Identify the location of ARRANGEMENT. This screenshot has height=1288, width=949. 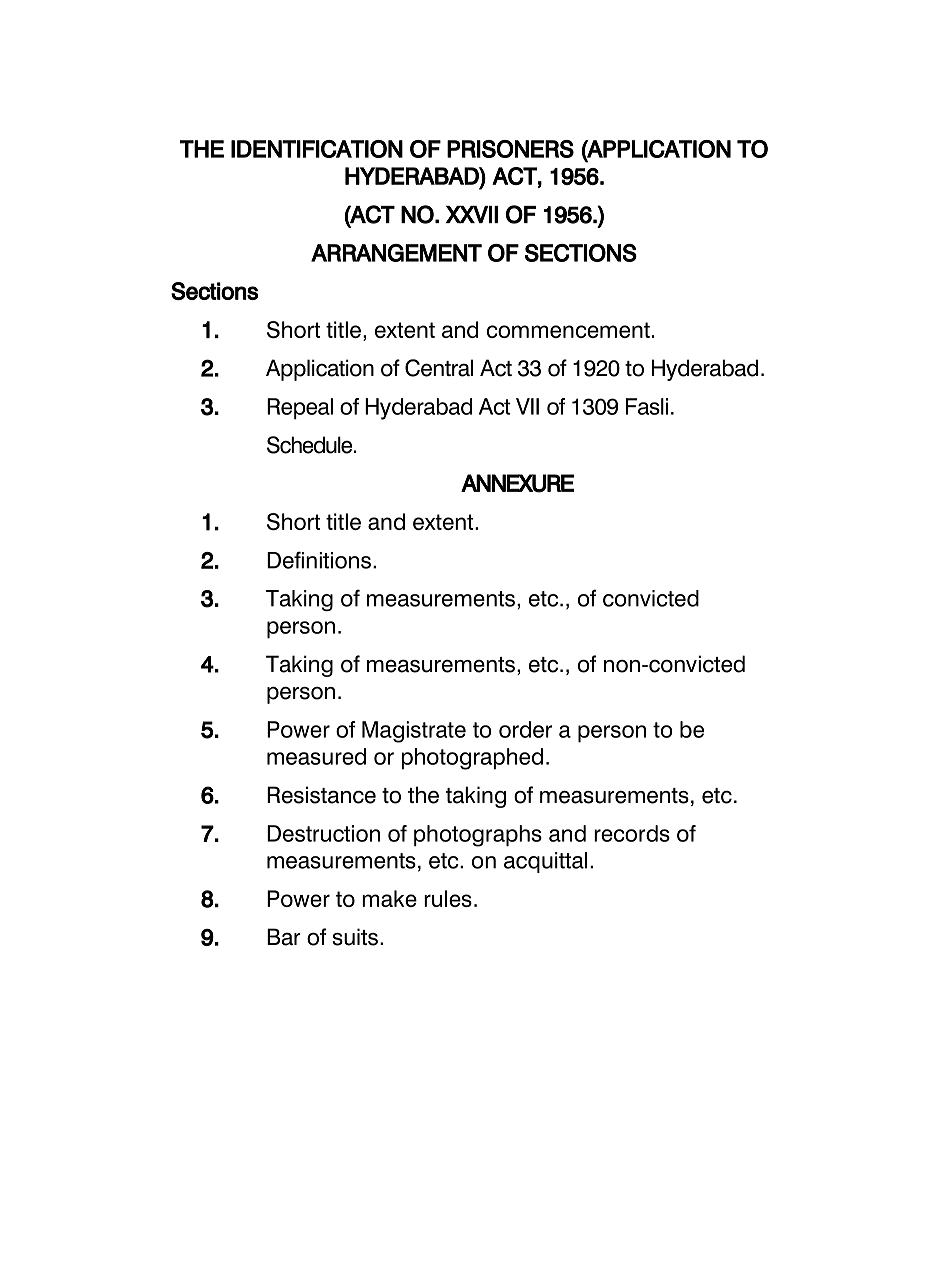
(396, 253).
